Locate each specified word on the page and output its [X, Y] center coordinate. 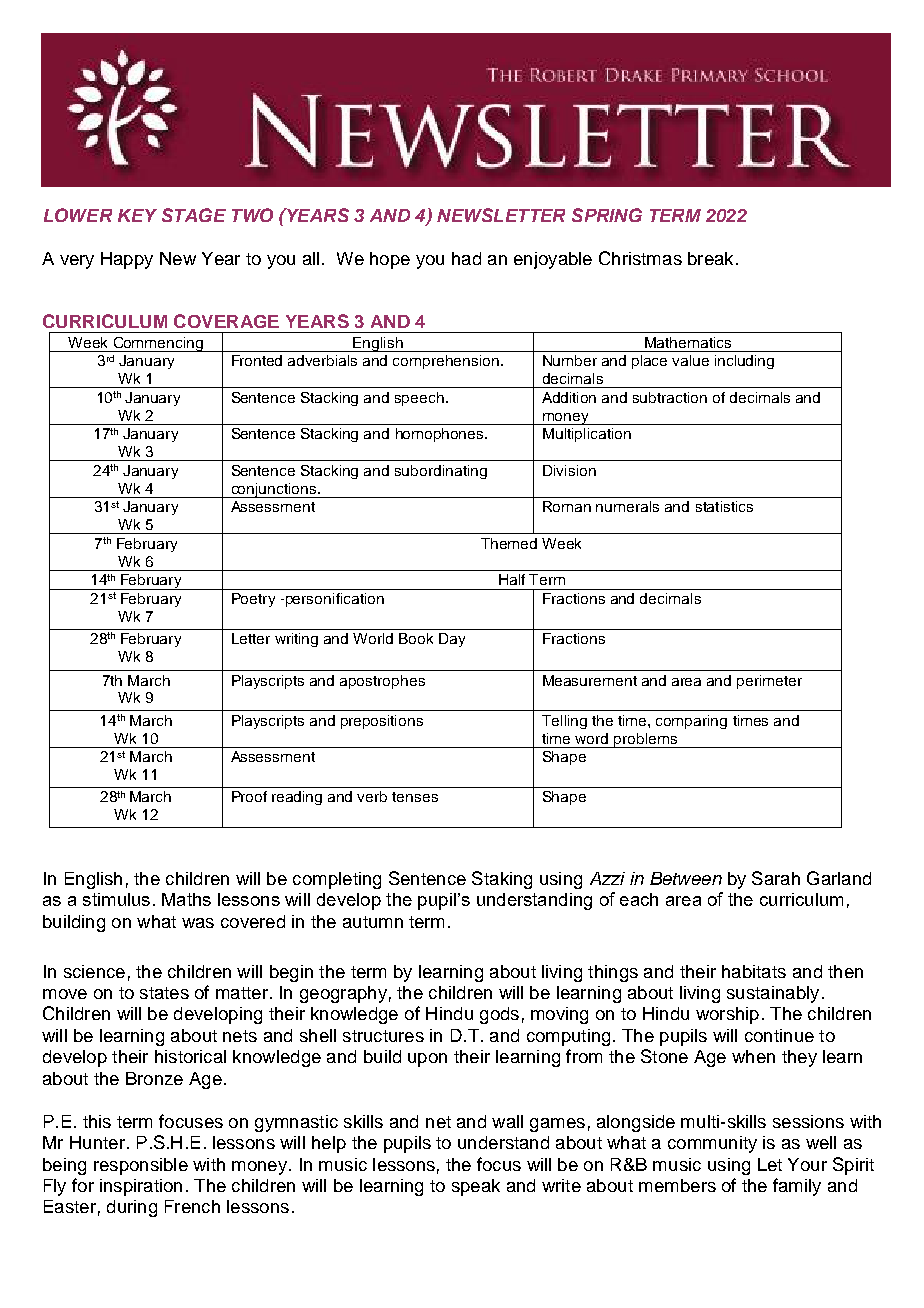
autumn [373, 922]
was [198, 923]
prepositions [382, 722]
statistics [724, 506]
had [466, 258]
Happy [127, 260]
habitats [754, 971]
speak [476, 1187]
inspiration [141, 1187]
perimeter [769, 682]
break [710, 258]
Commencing [158, 344]
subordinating [441, 472]
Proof [249, 796]
